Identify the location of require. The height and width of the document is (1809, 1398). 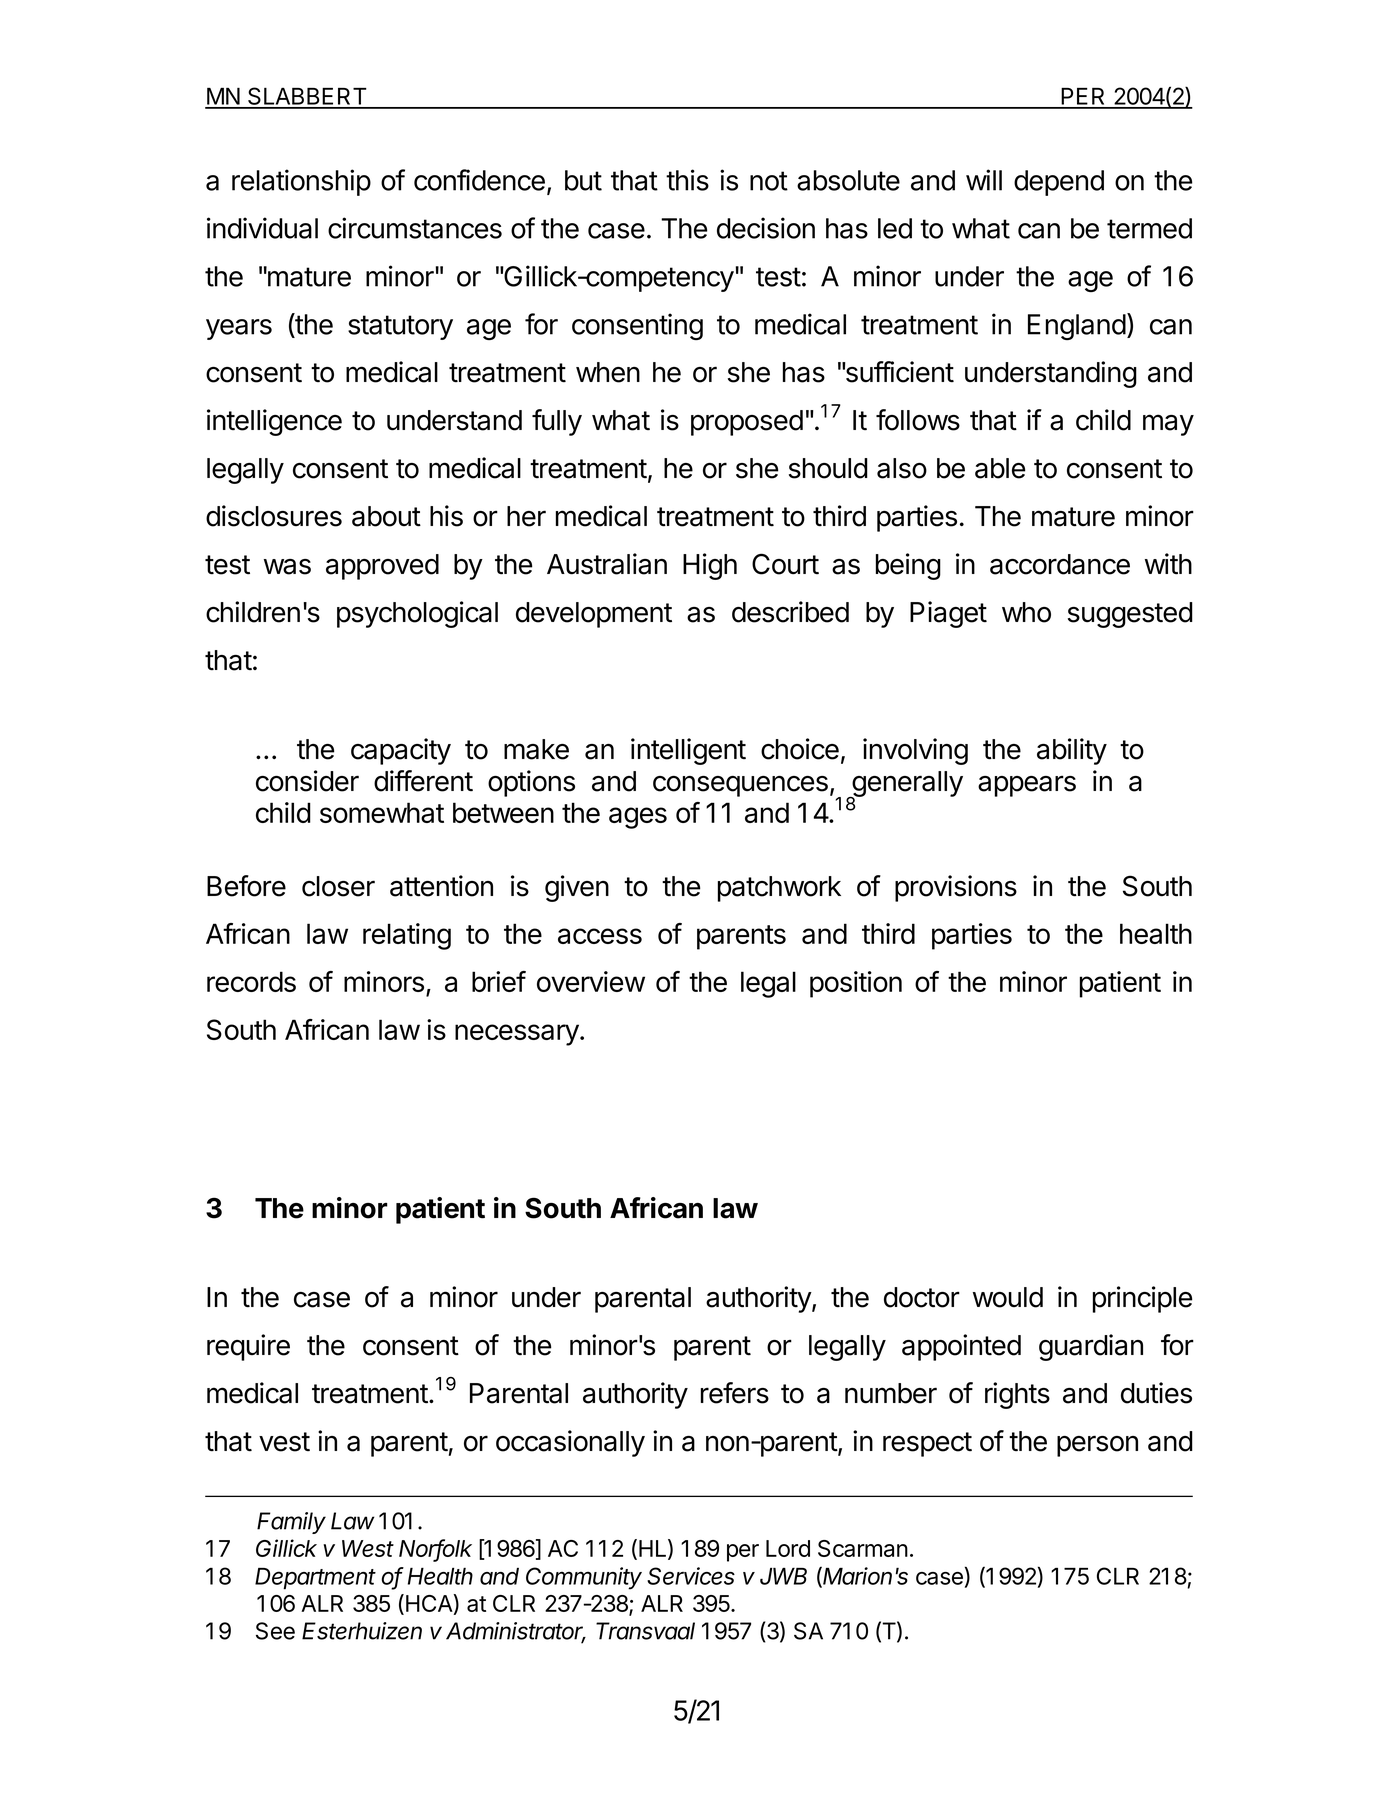
(248, 1347).
